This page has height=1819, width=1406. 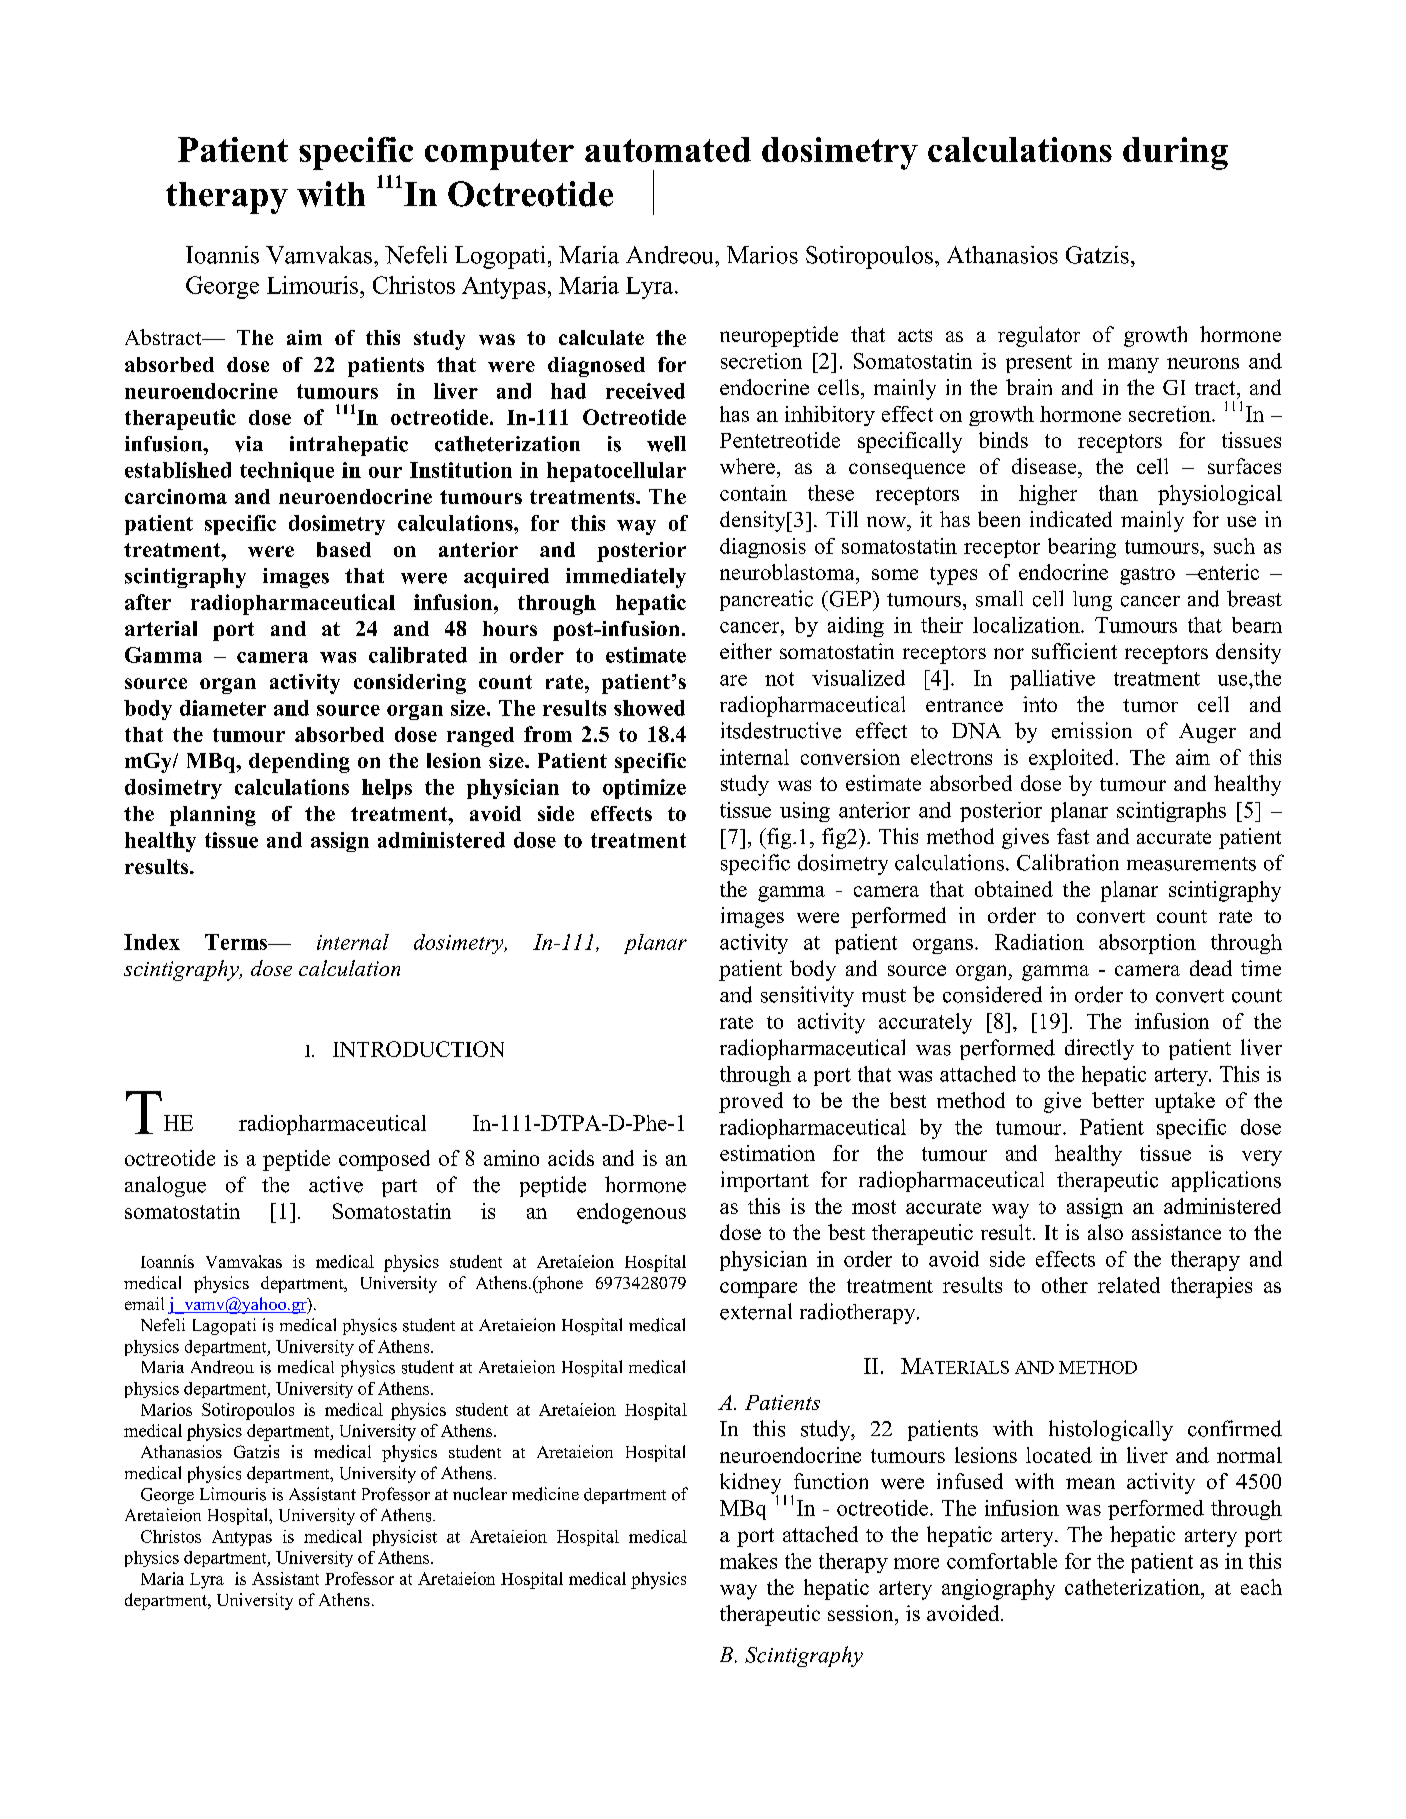 I want to click on Terms, so click(x=237, y=942).
